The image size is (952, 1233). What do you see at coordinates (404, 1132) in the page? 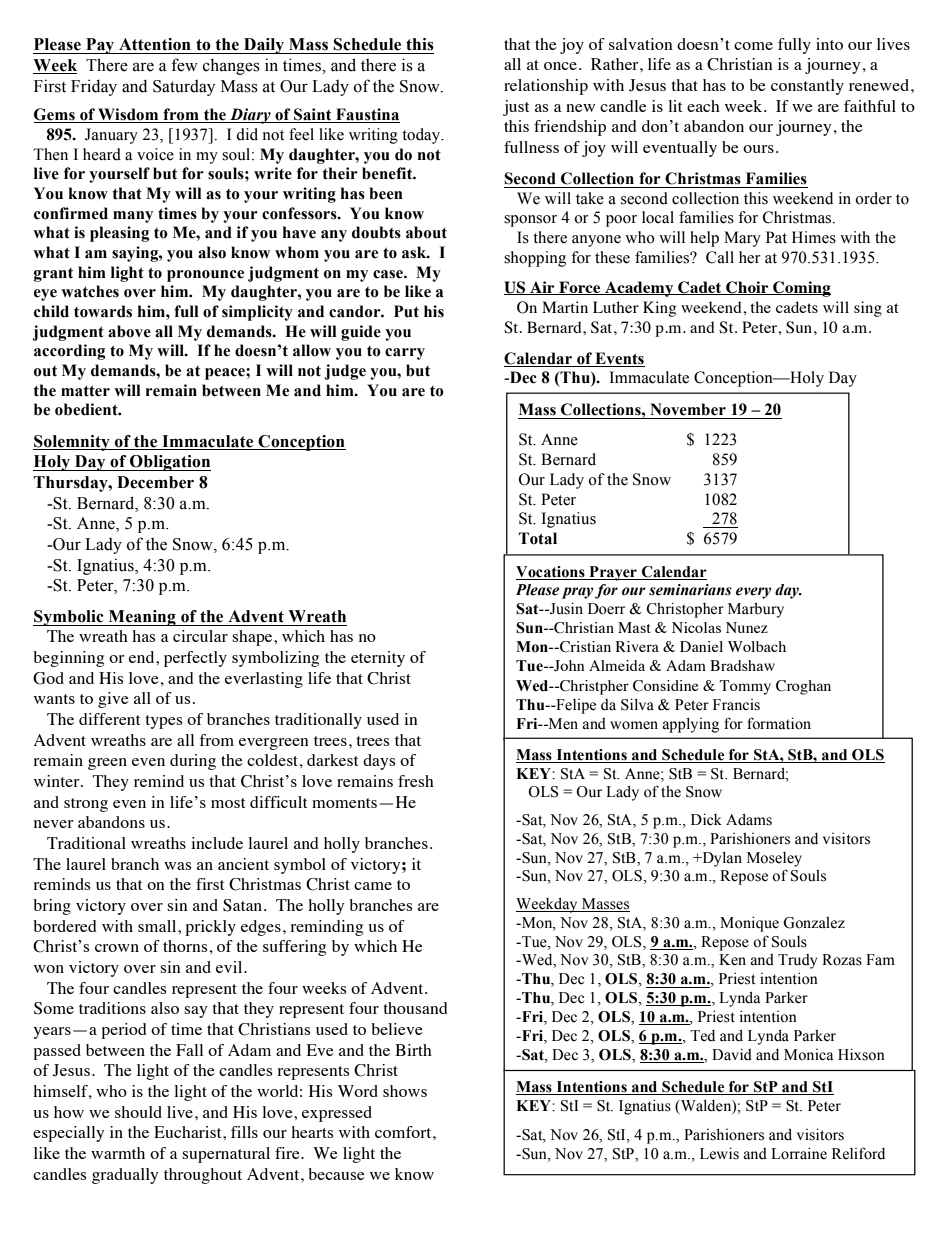
I see `comfort` at bounding box center [404, 1132].
